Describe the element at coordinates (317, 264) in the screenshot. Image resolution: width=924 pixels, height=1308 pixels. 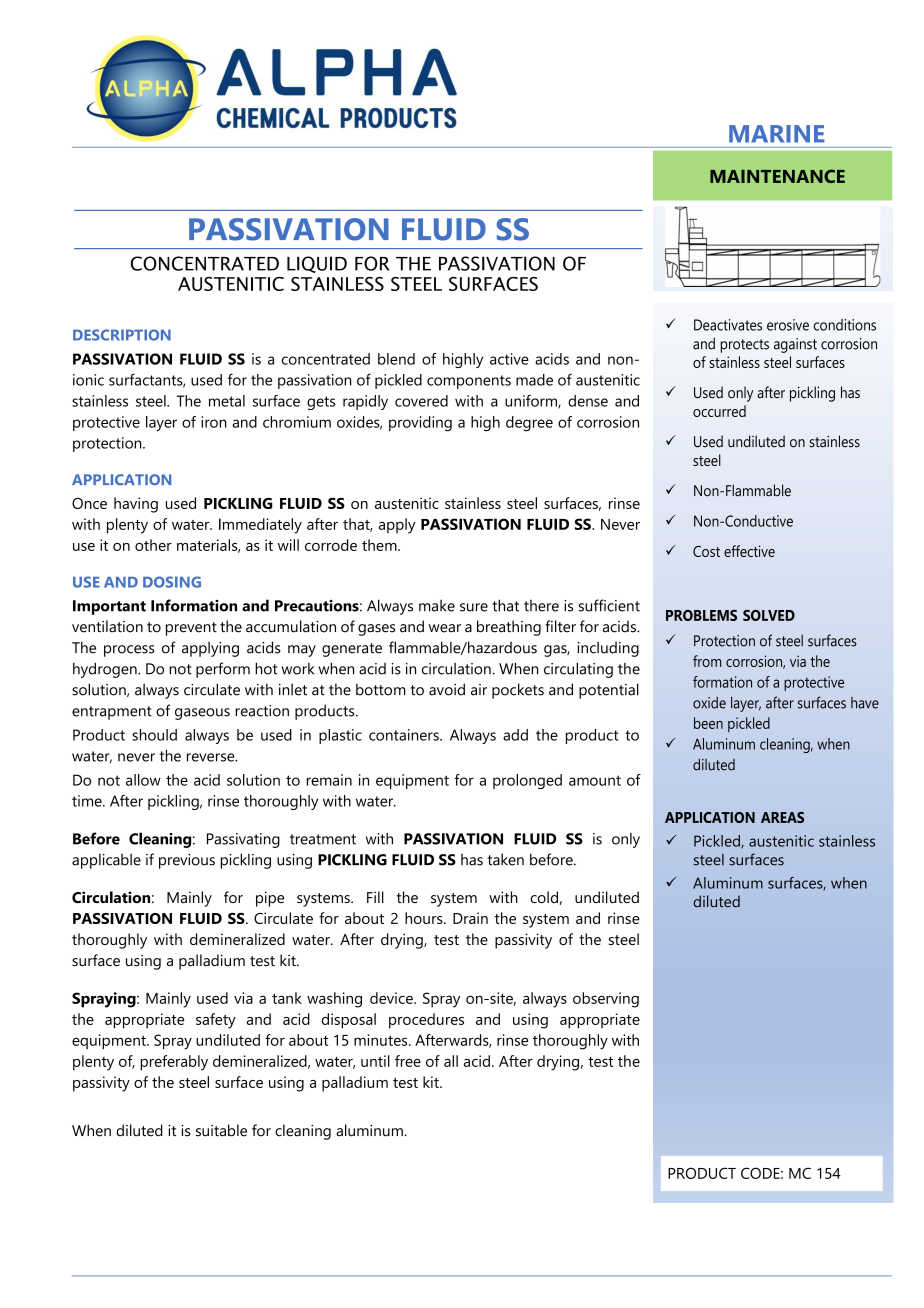
I see `LIQUID` at that location.
